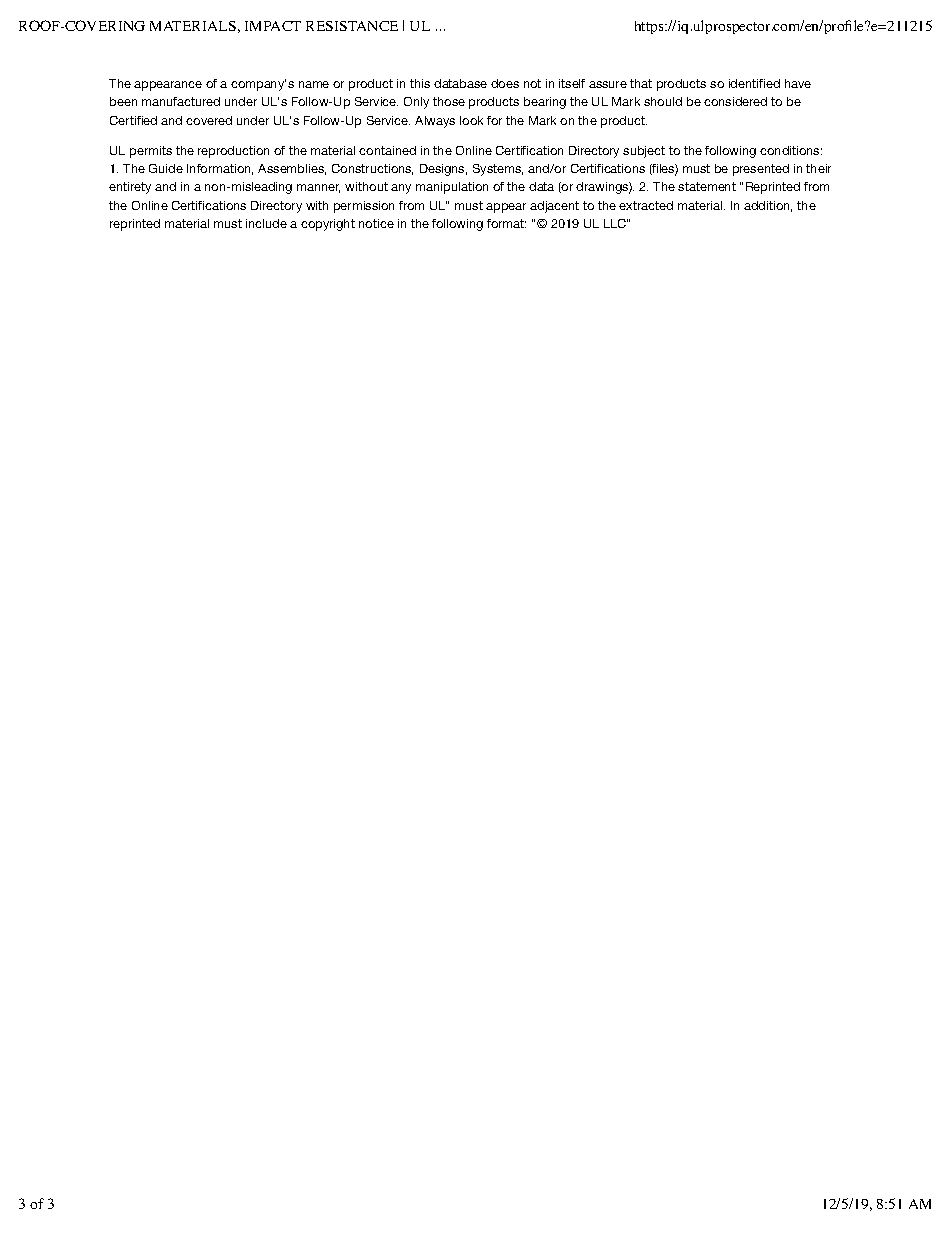 Image resolution: width=952 pixels, height=1233 pixels. What do you see at coordinates (352, 26) in the screenshot?
I see `RESISTANCE` at bounding box center [352, 26].
